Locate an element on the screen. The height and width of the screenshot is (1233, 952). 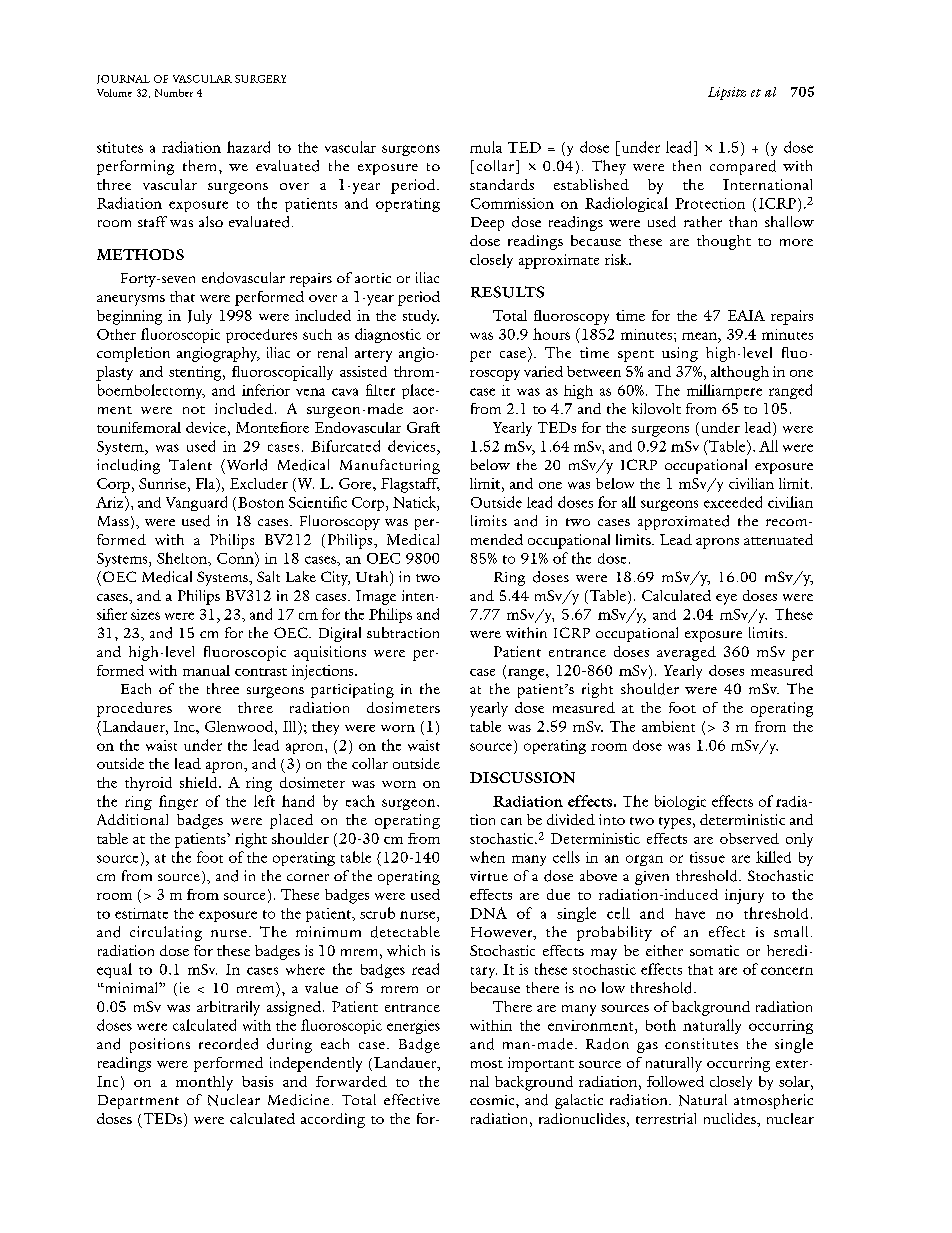
Shelton is located at coordinates (183, 559).
